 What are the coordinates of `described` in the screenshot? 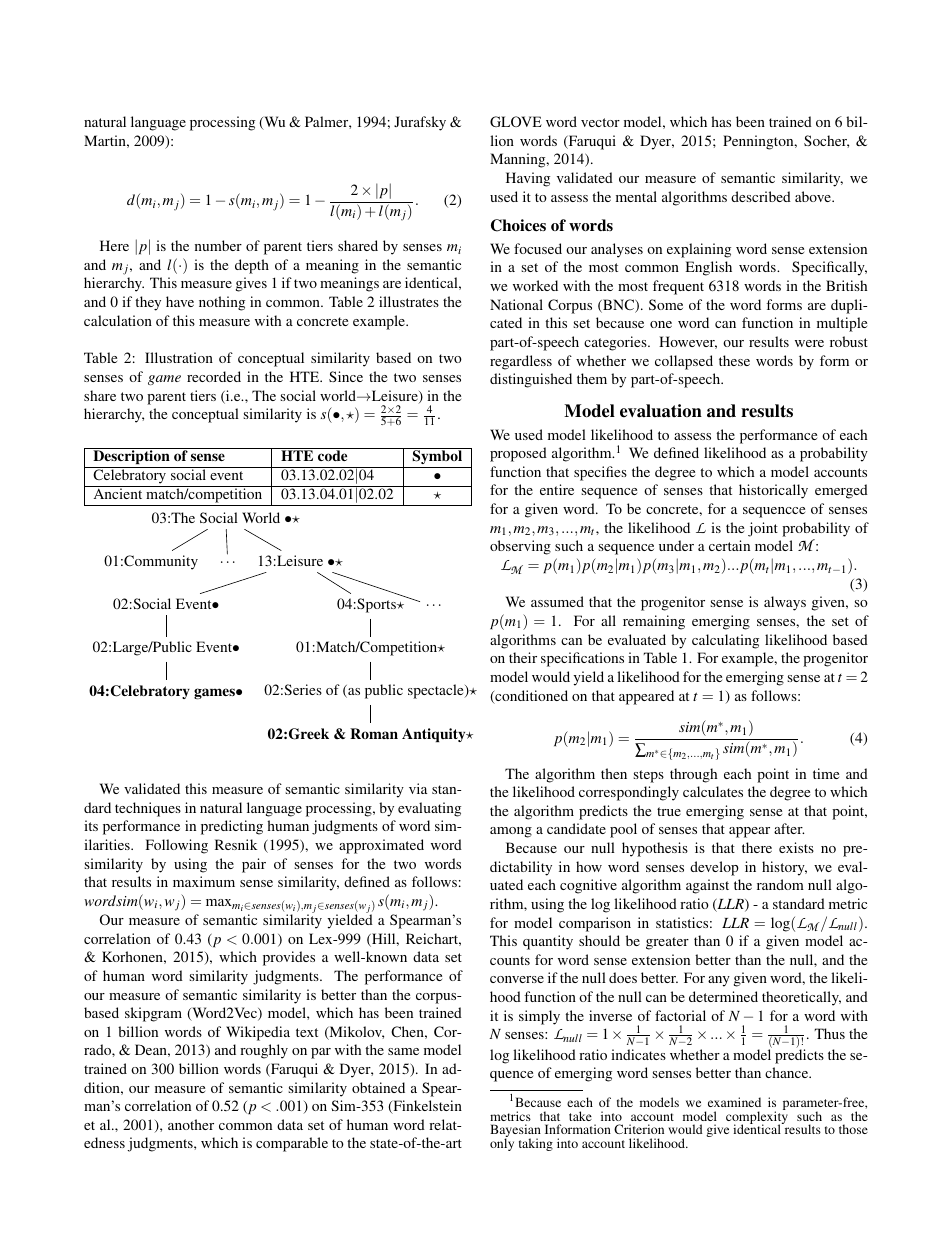 It's located at (761, 196).
